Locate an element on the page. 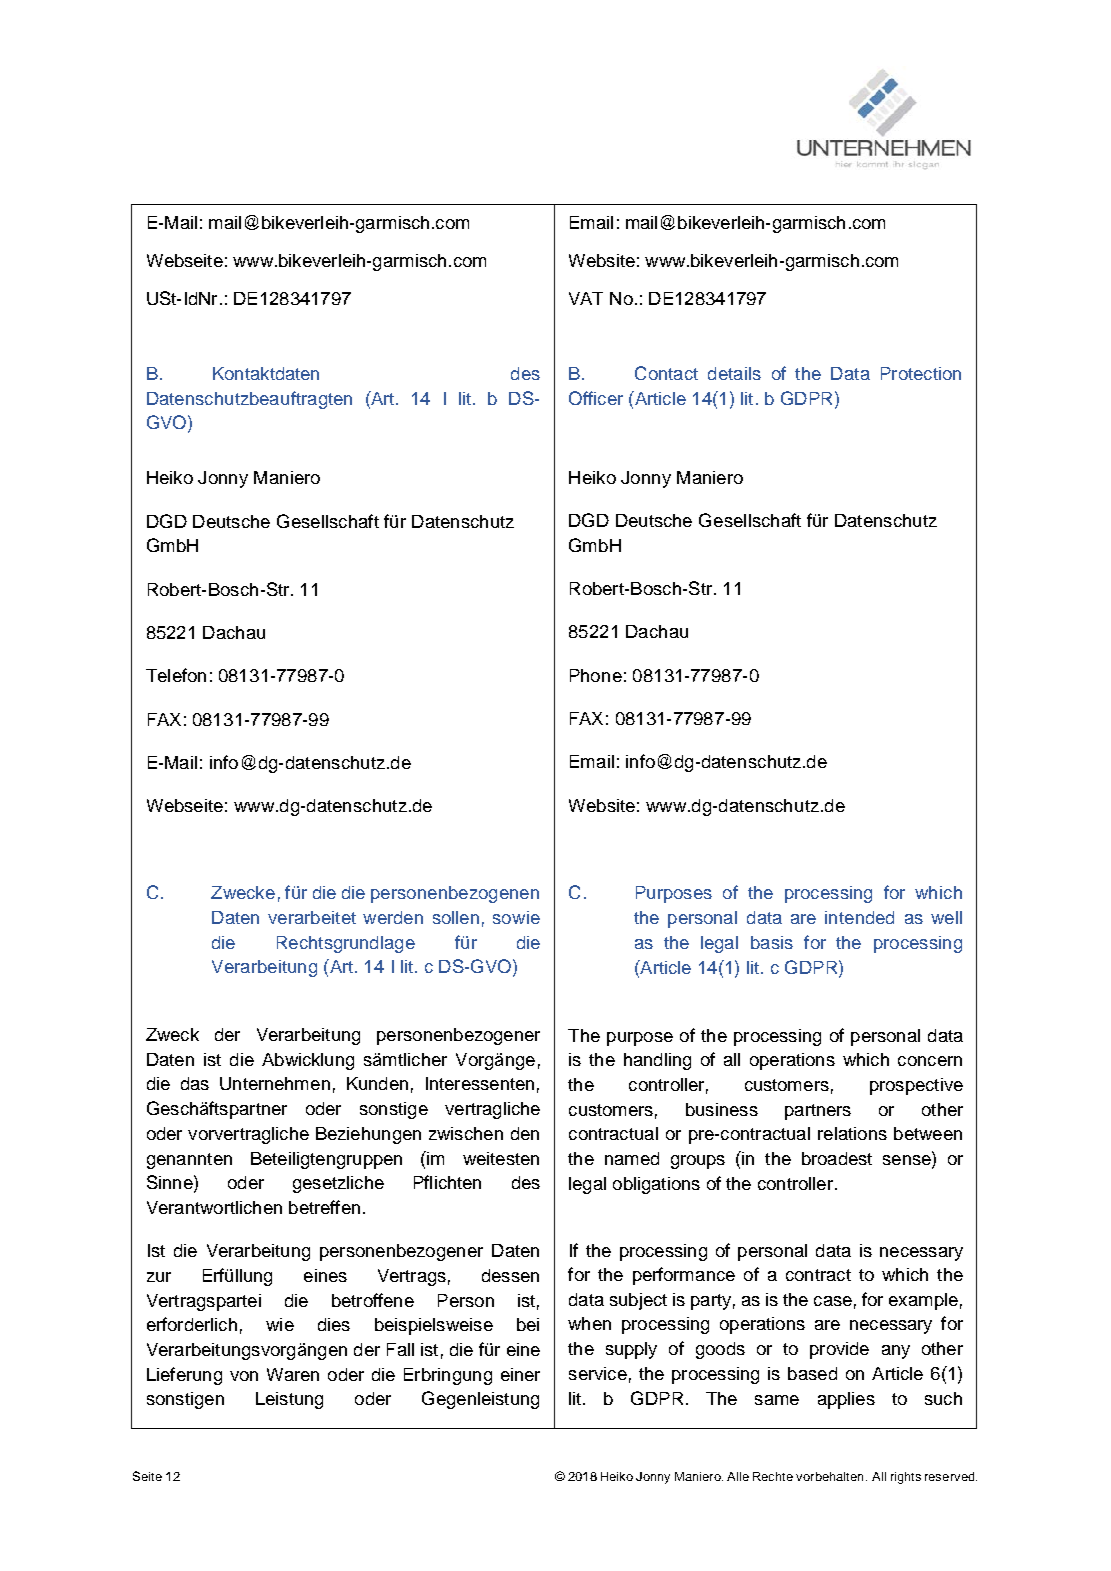 The height and width of the document is (1571, 1111). VAT is located at coordinates (586, 298).
